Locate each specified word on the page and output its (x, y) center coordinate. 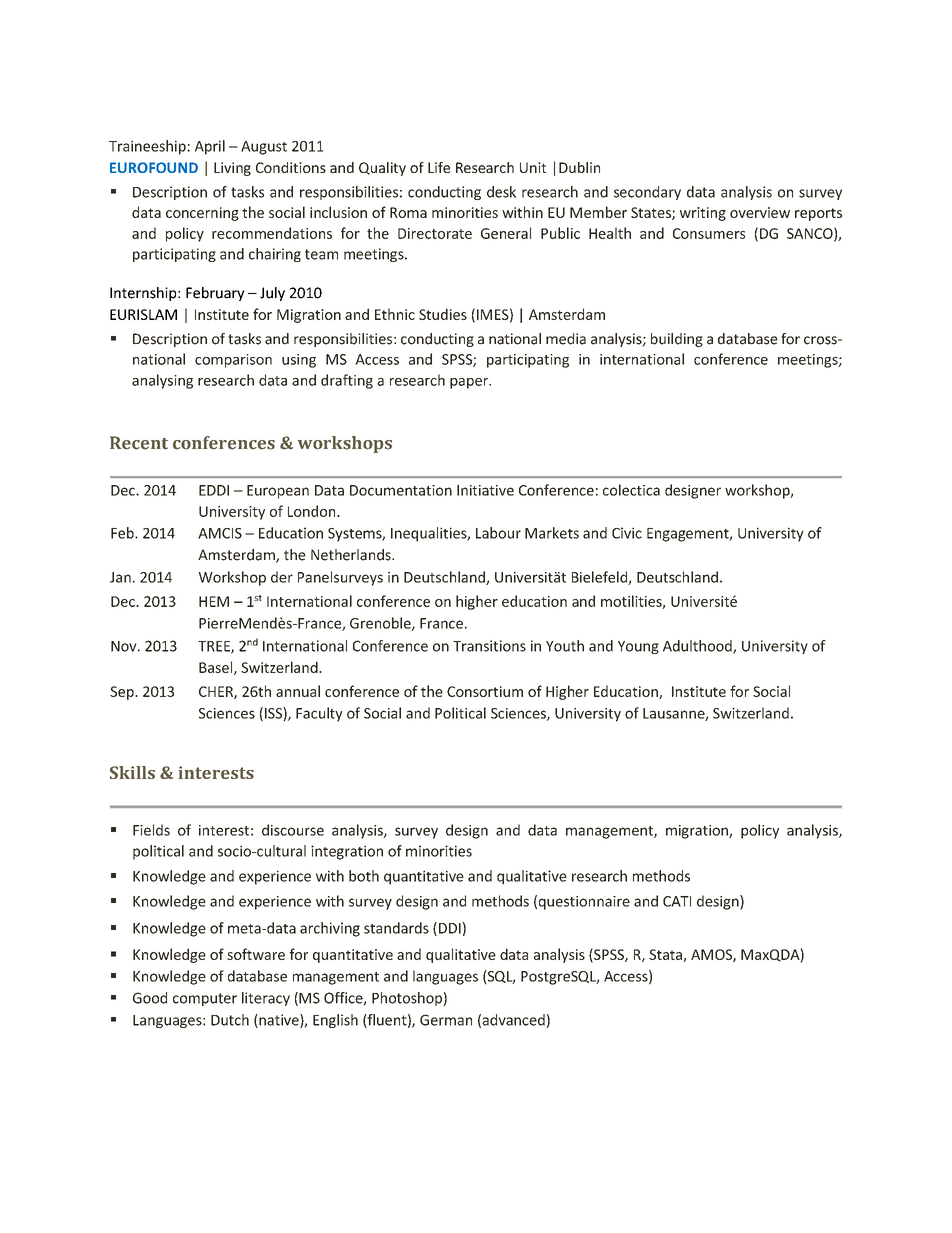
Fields (151, 830)
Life (439, 167)
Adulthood (698, 647)
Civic (627, 533)
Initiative (485, 490)
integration (347, 852)
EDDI (214, 490)
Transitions (489, 646)
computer (205, 999)
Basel (217, 668)
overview (760, 212)
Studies (443, 314)
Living (232, 169)
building (677, 340)
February (215, 294)
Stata (666, 955)
